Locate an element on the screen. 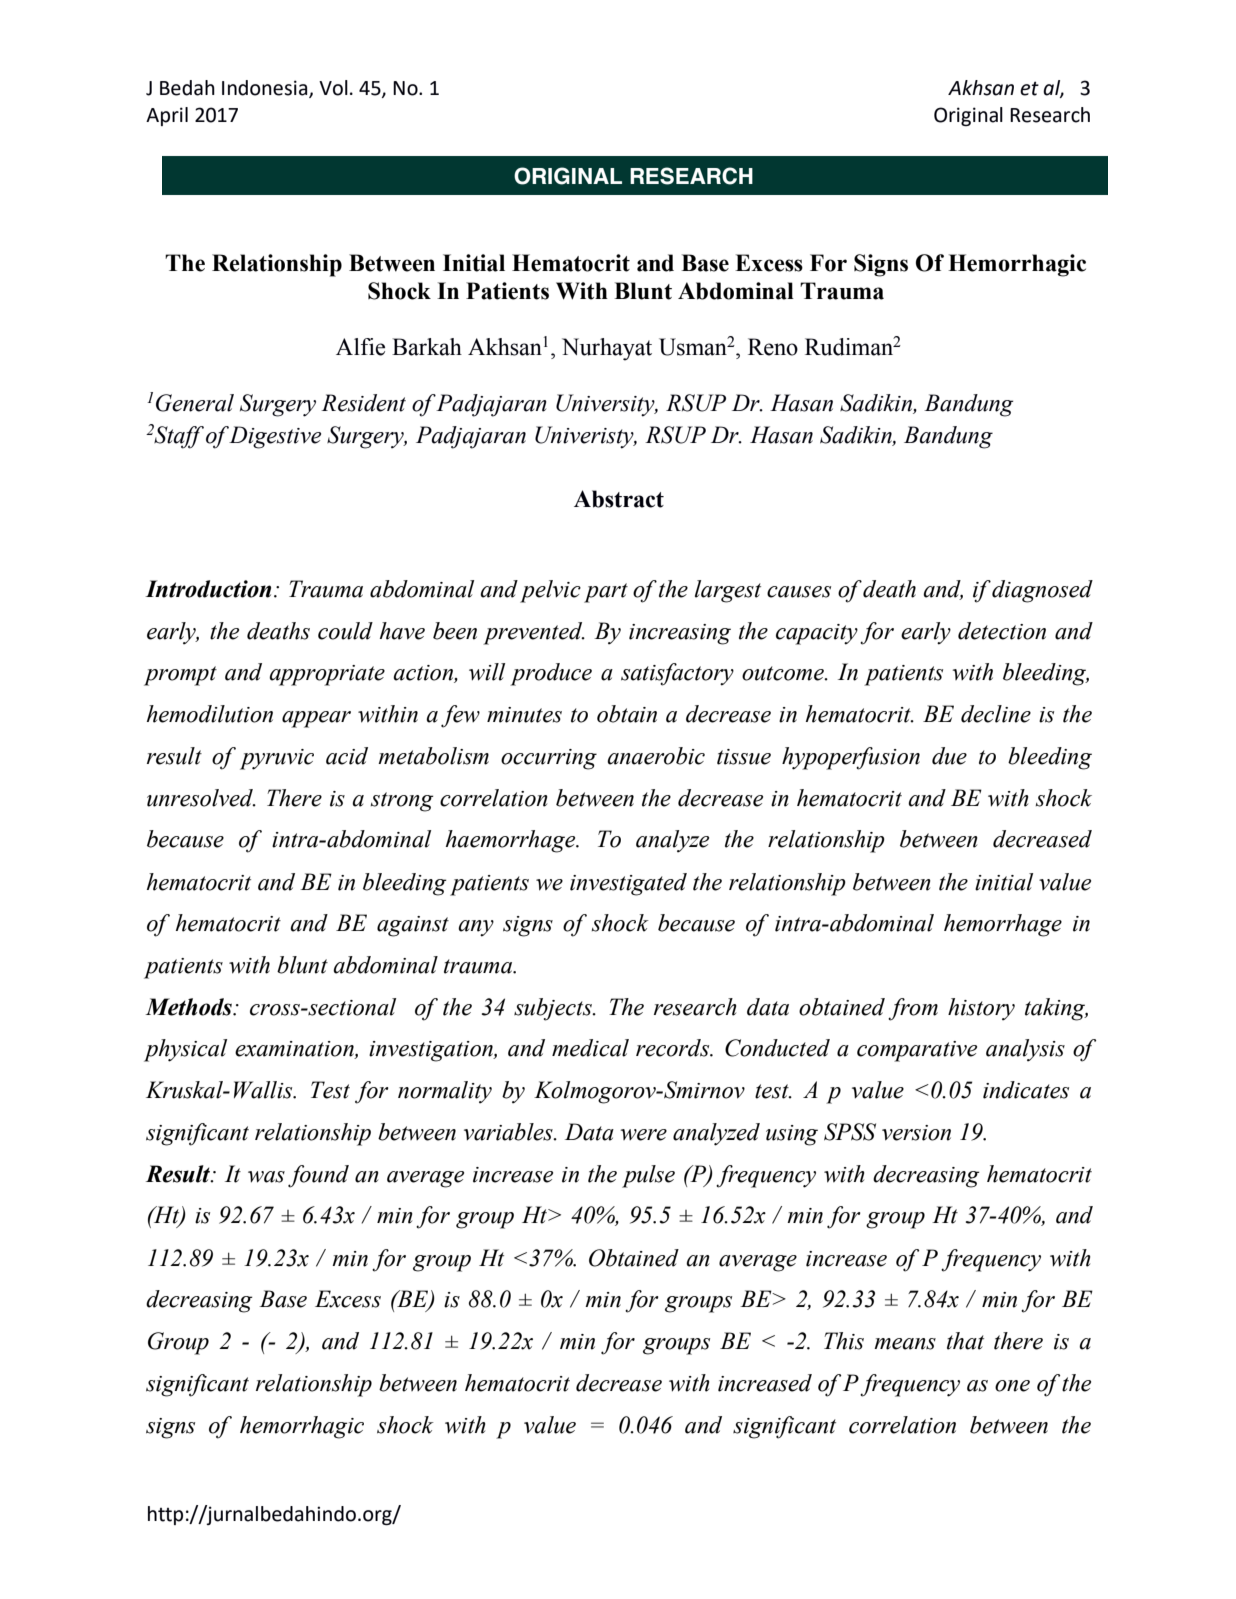 Image resolution: width=1236 pixels, height=1599 pixels. was is located at coordinates (266, 1177).
